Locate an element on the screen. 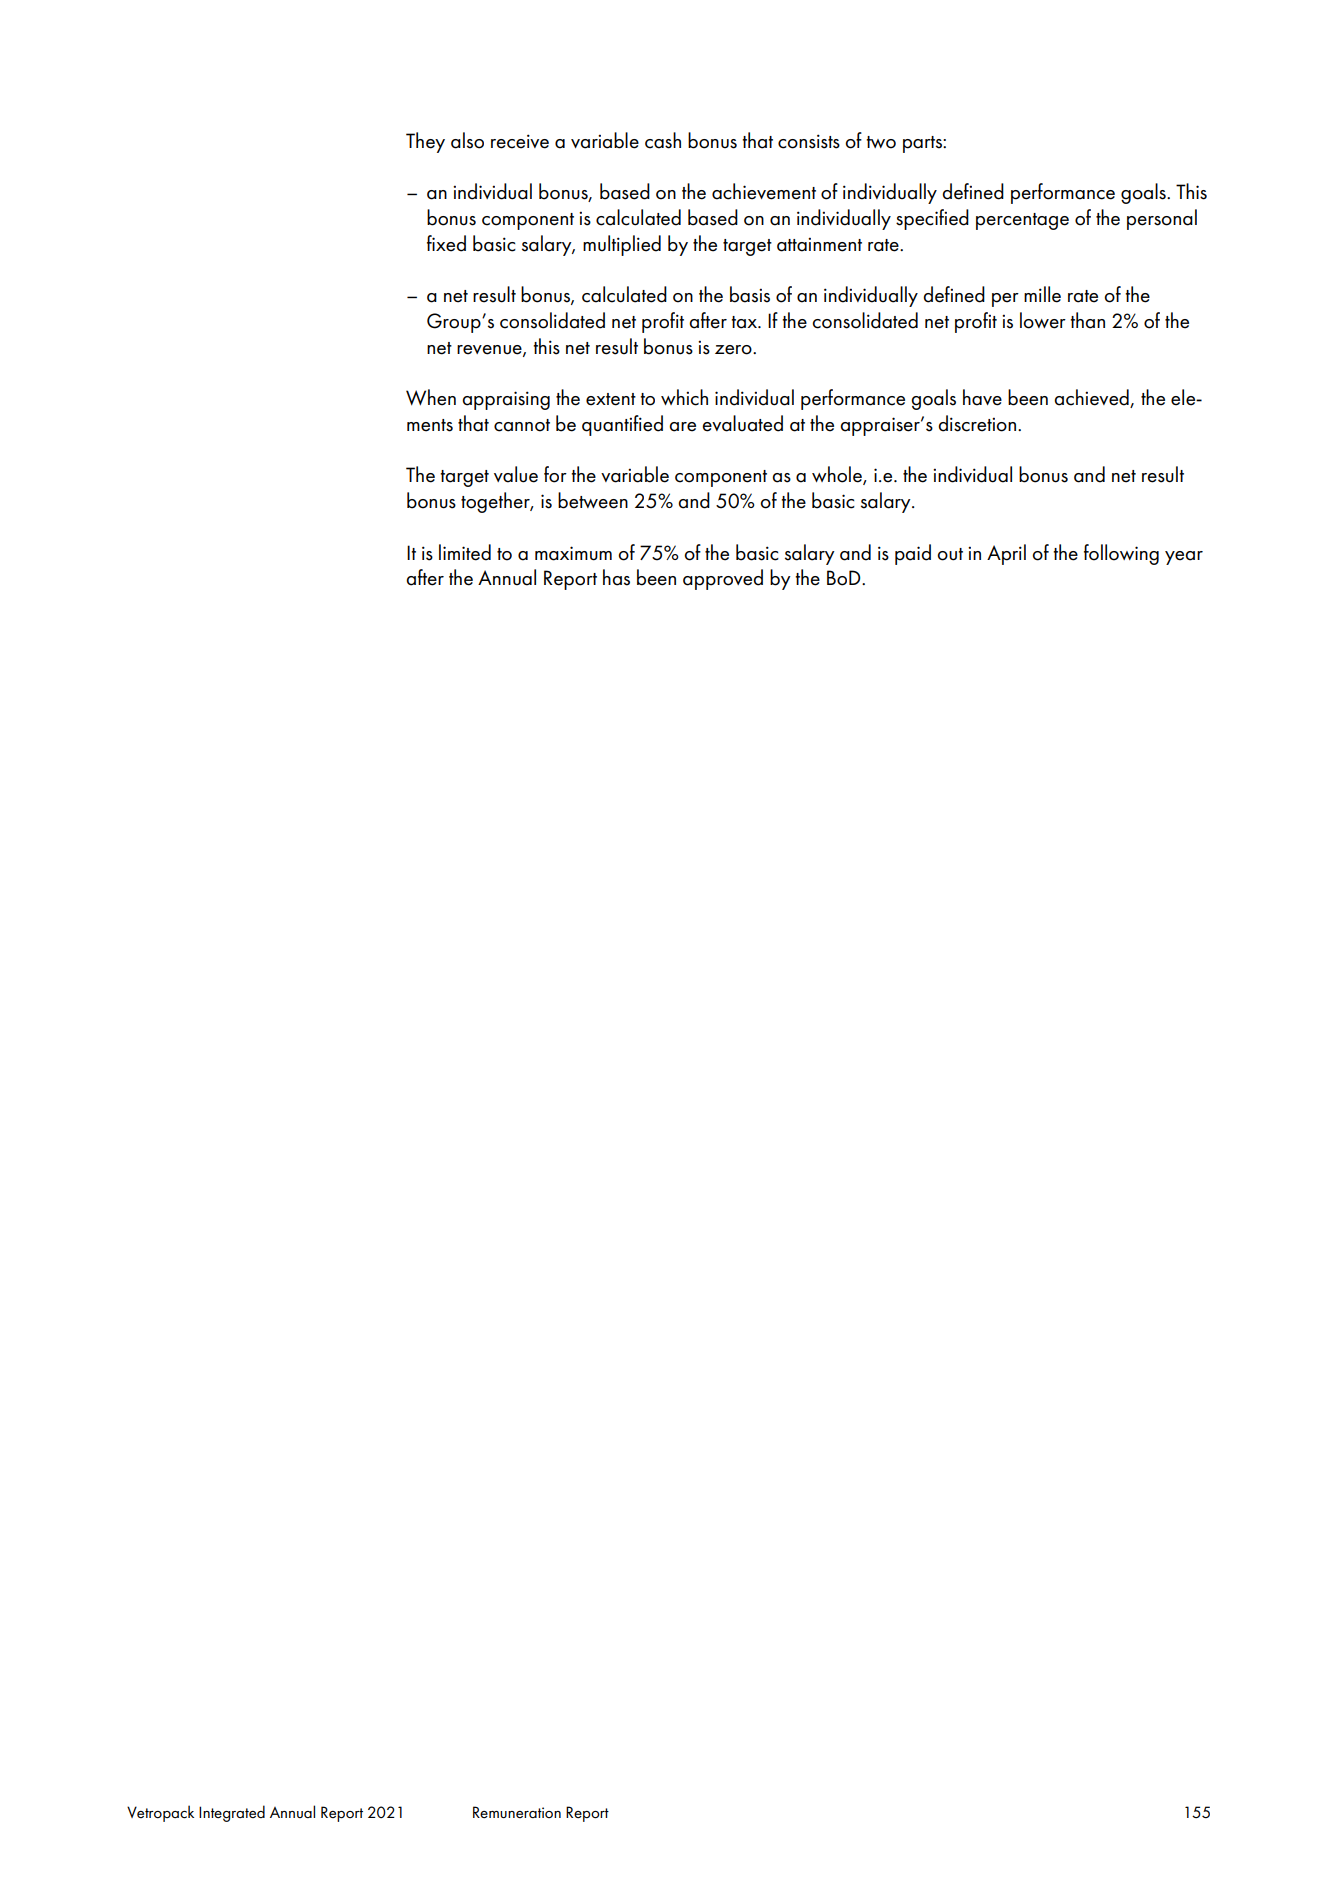  Remuneration is located at coordinates (517, 1812).
